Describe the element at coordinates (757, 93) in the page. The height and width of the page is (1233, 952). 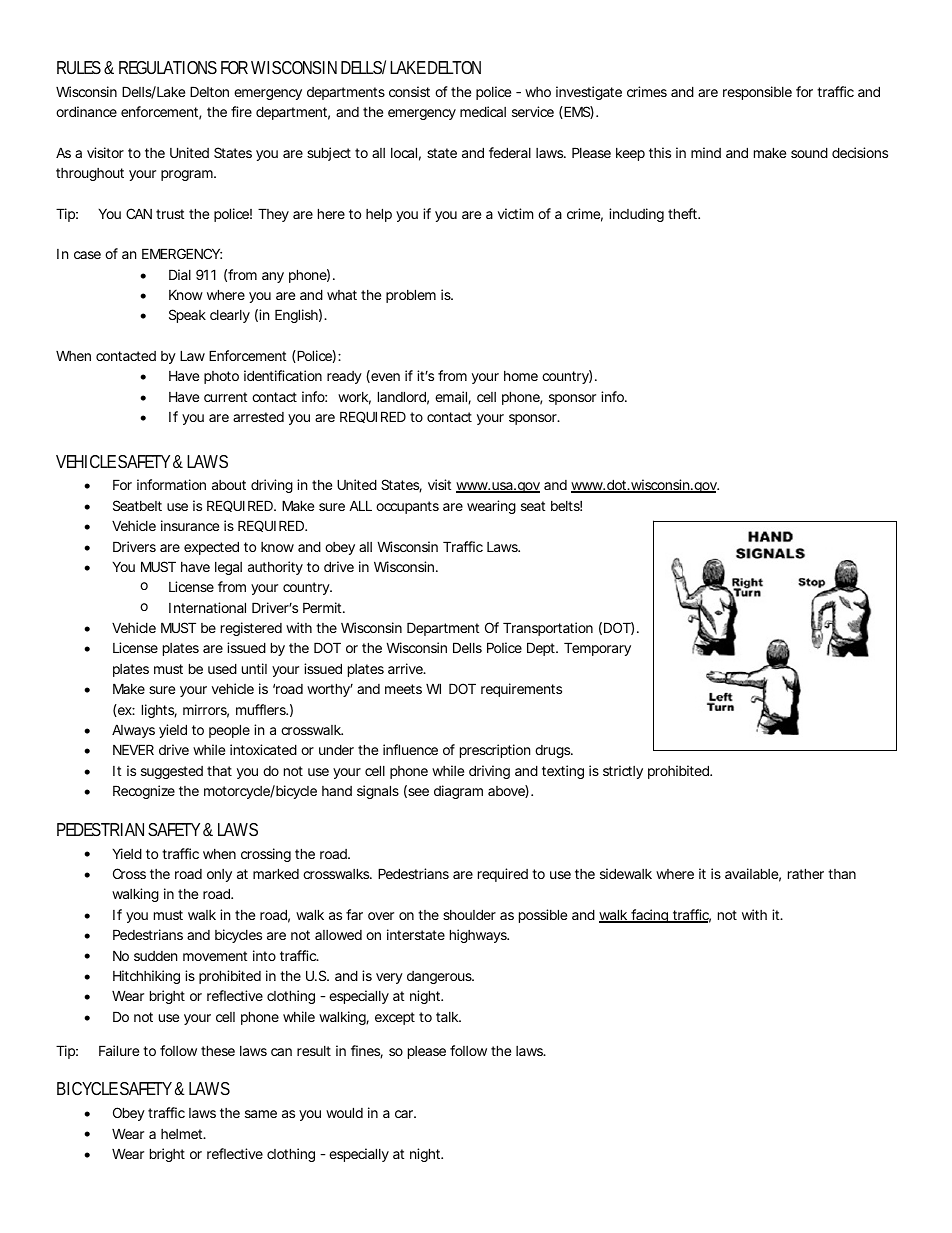
I see `responsible` at that location.
